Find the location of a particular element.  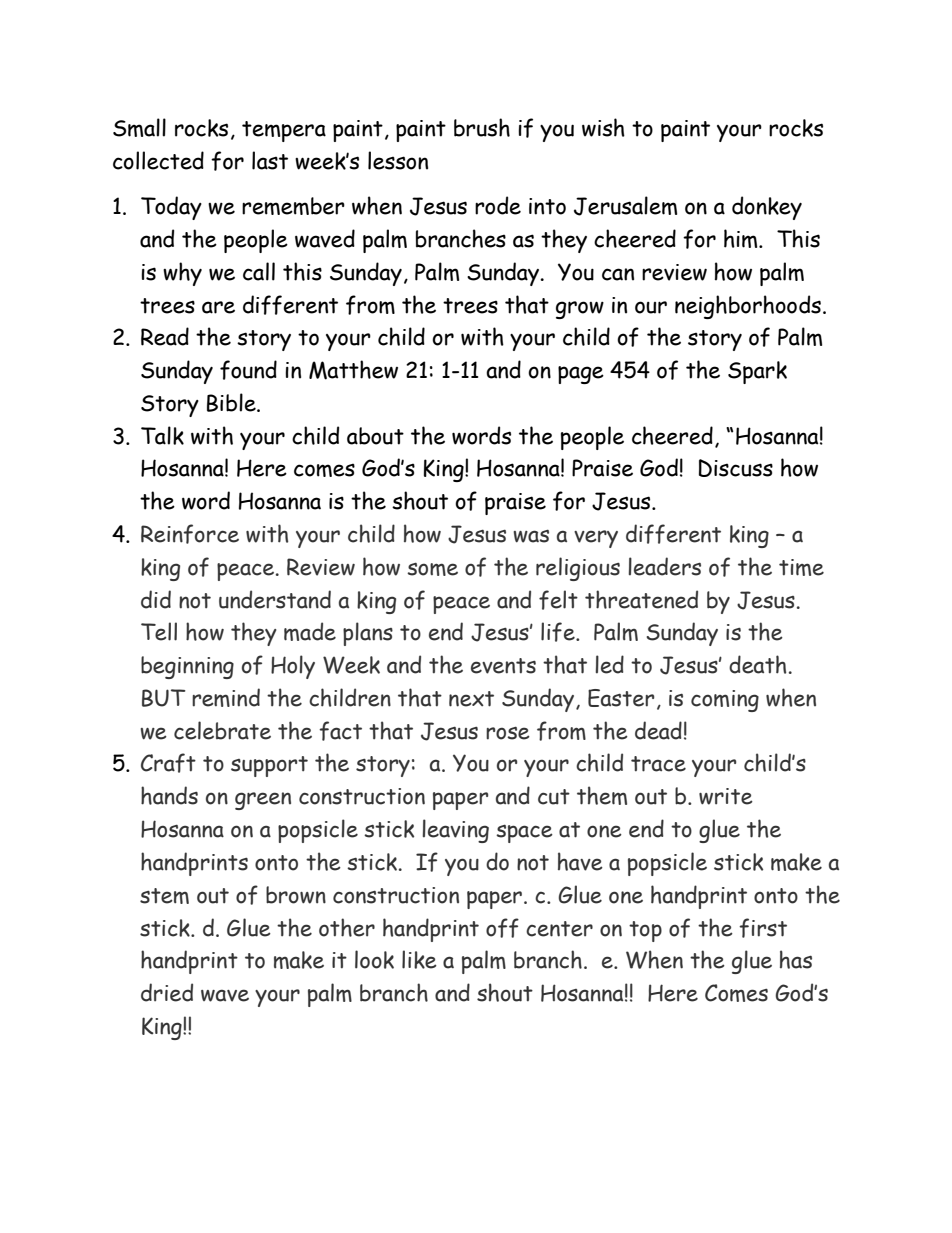

dried is located at coordinates (167, 992).
